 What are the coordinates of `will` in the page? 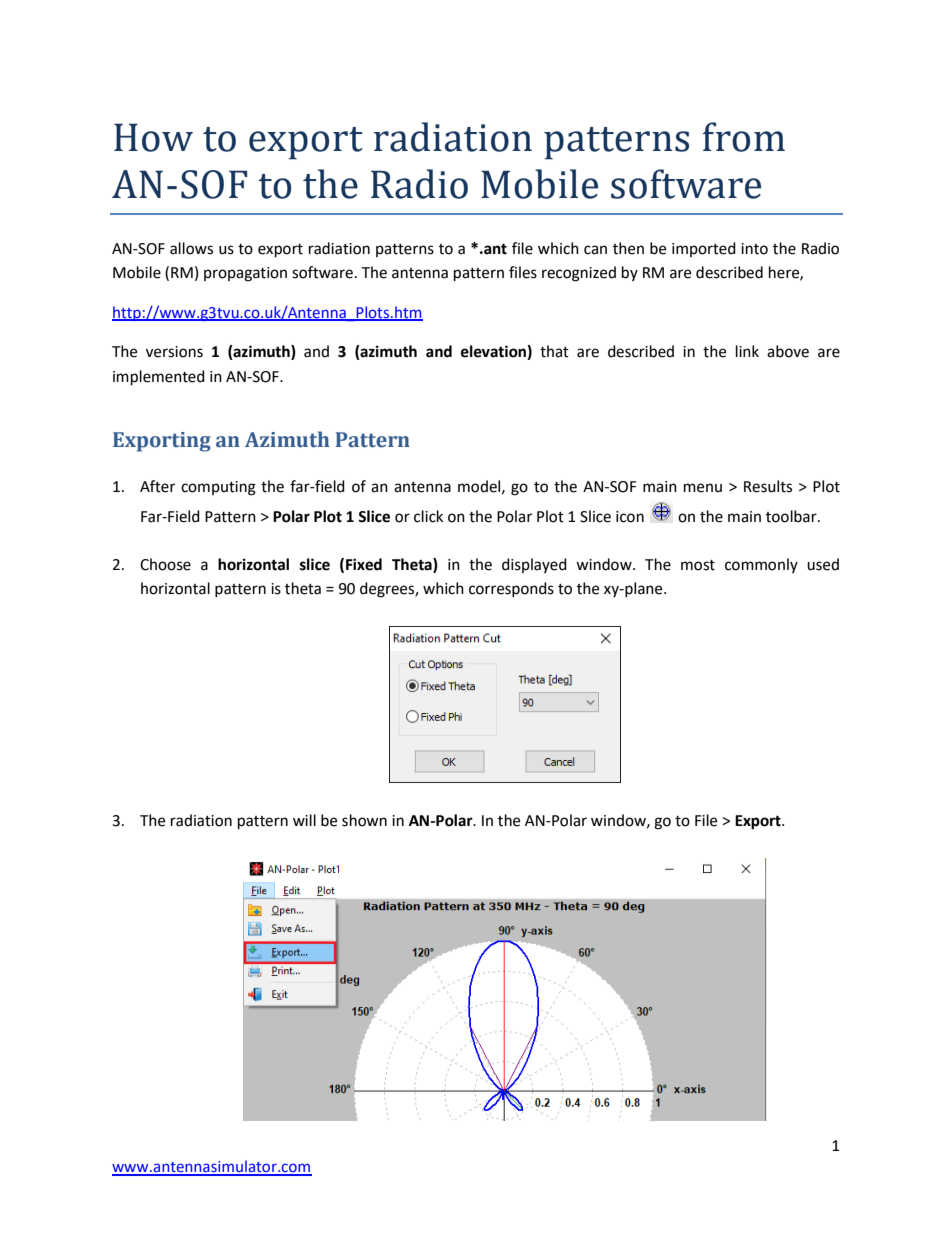 It's located at (304, 820).
